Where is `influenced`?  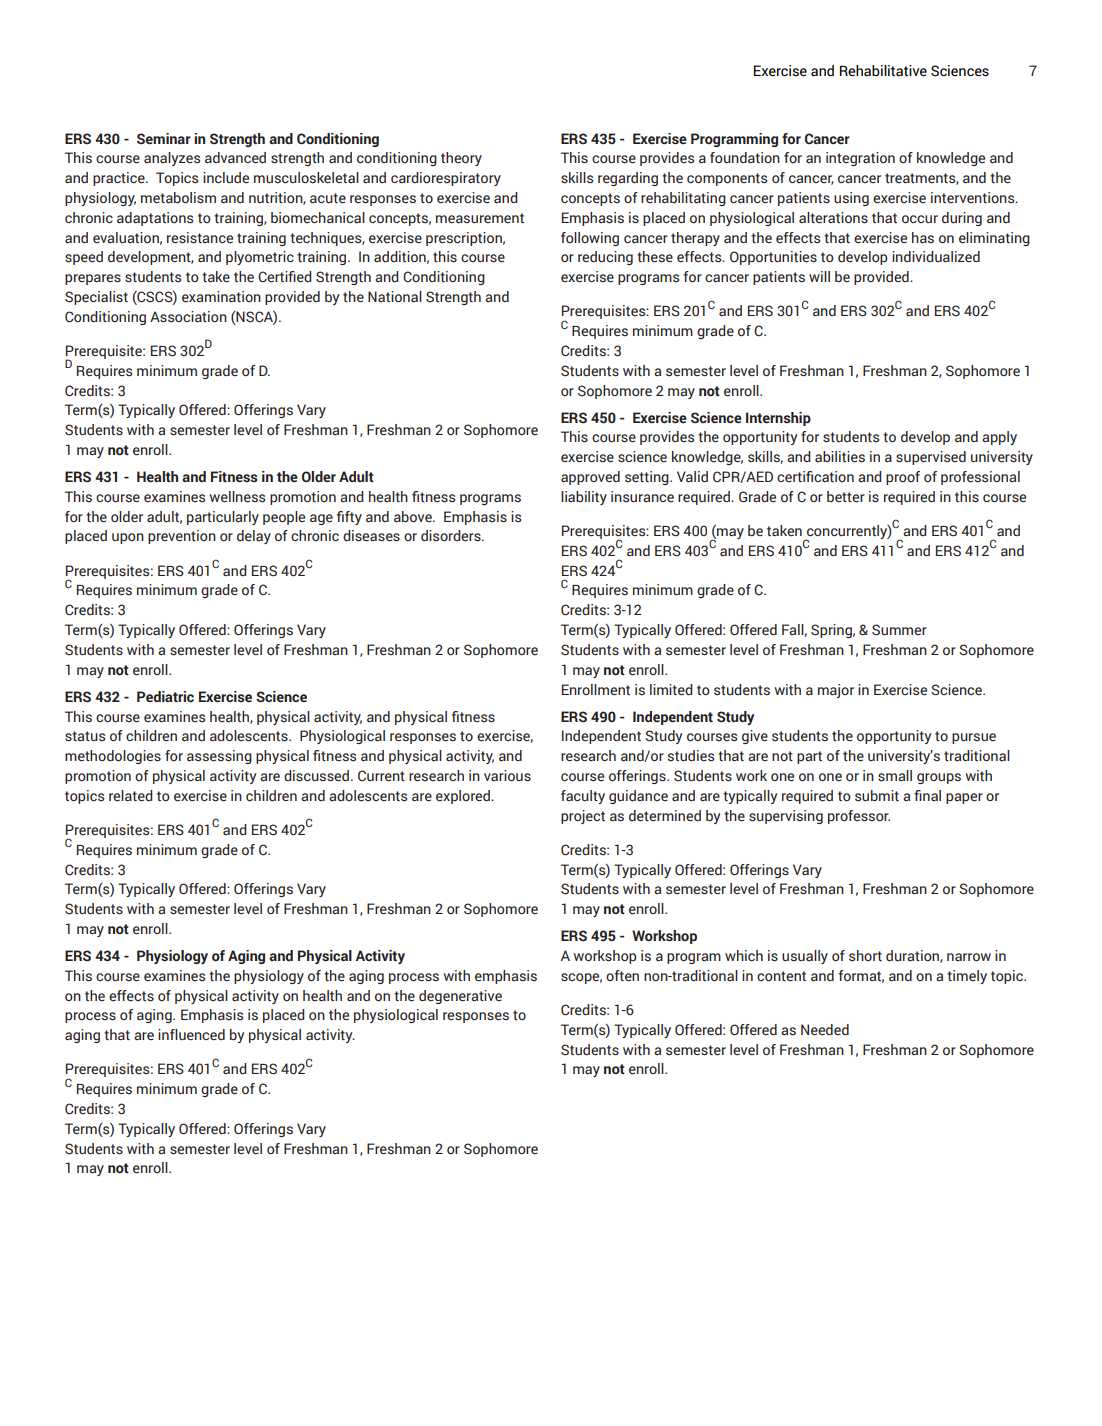
influenced is located at coordinates (191, 1035).
